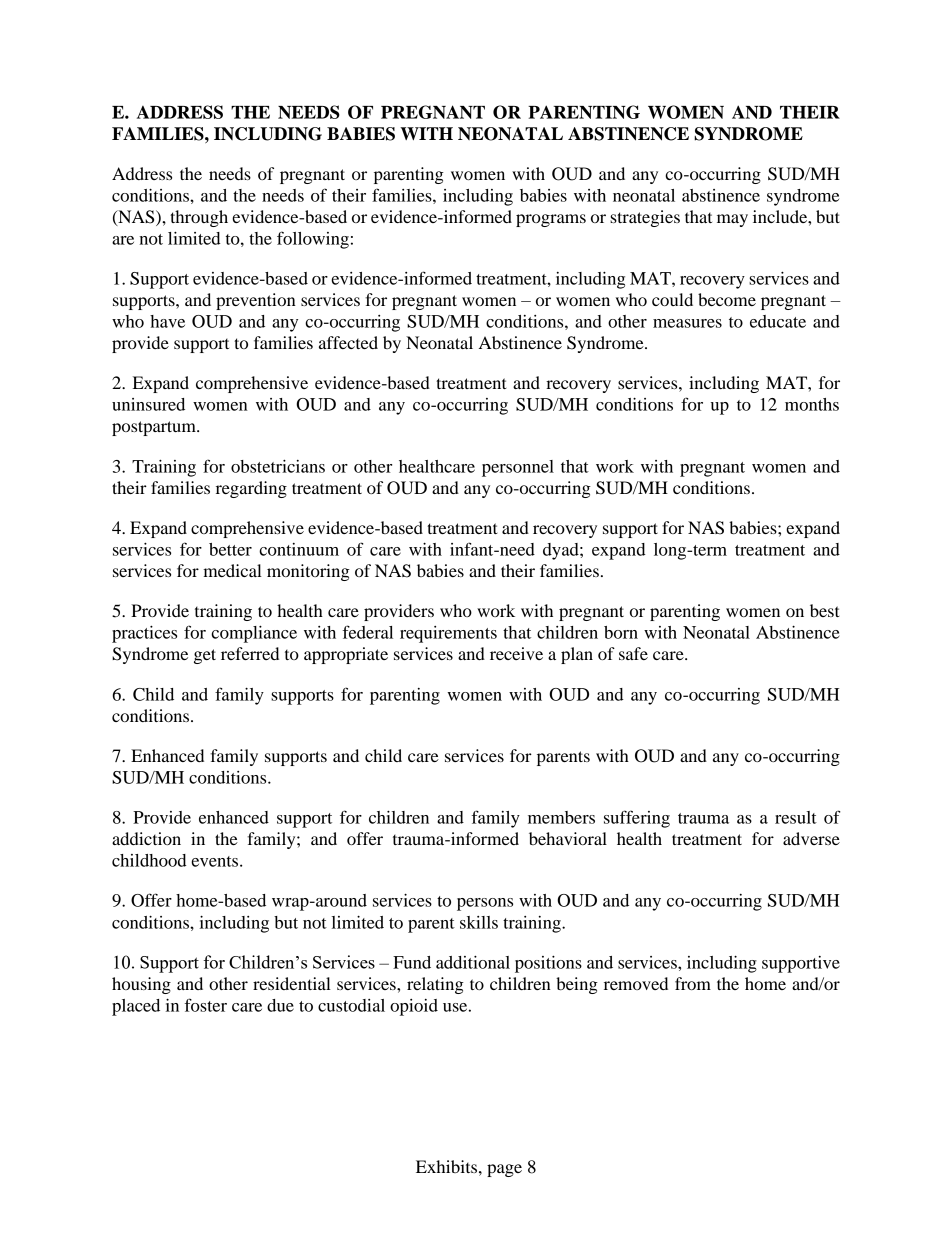 The width and height of the screenshot is (952, 1233). What do you see at coordinates (796, 817) in the screenshot?
I see `result` at bounding box center [796, 817].
